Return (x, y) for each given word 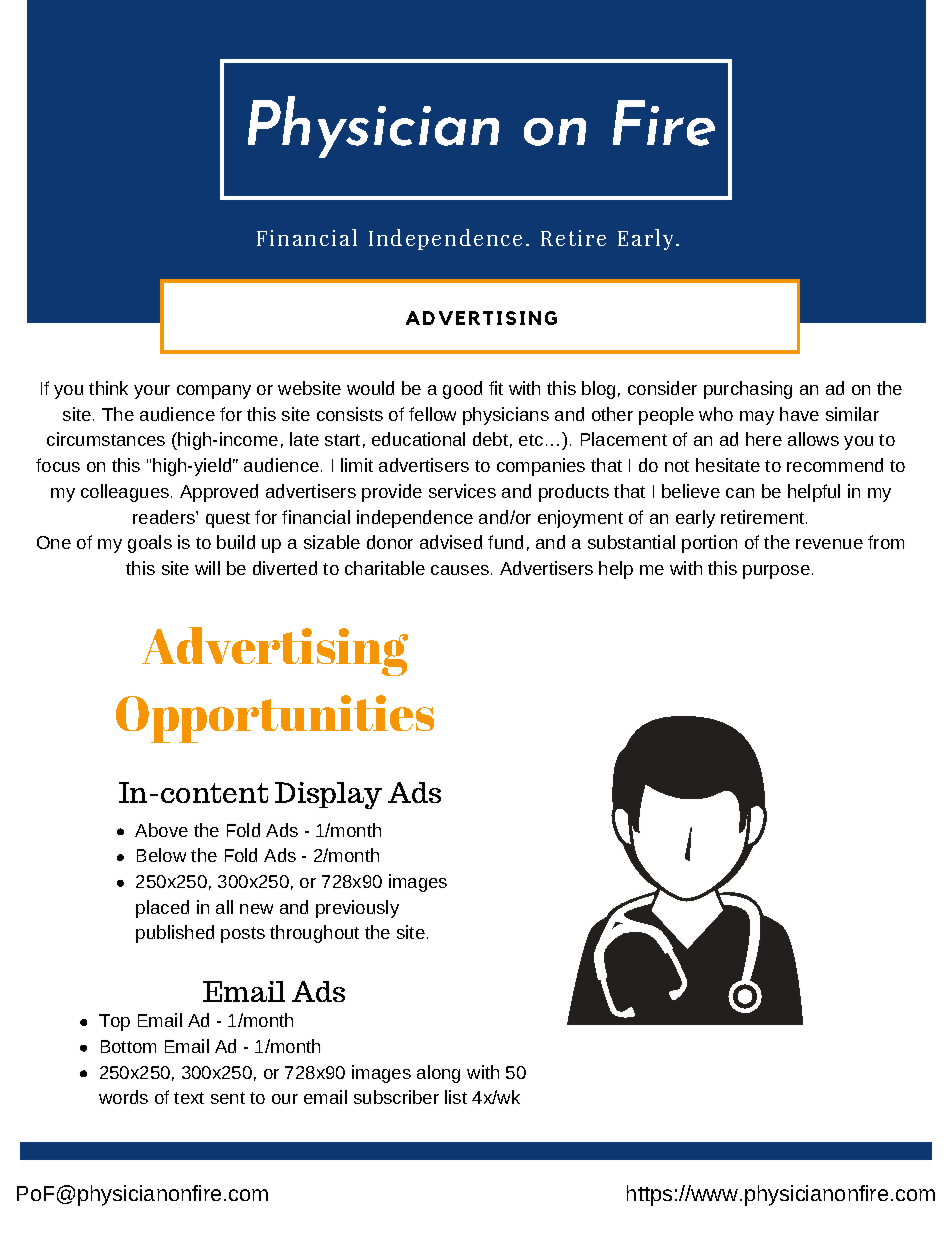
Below (161, 855)
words (123, 1097)
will (207, 568)
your (152, 392)
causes (461, 570)
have (799, 414)
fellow (432, 414)
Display (328, 795)
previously (357, 909)
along (438, 1074)
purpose (776, 572)
